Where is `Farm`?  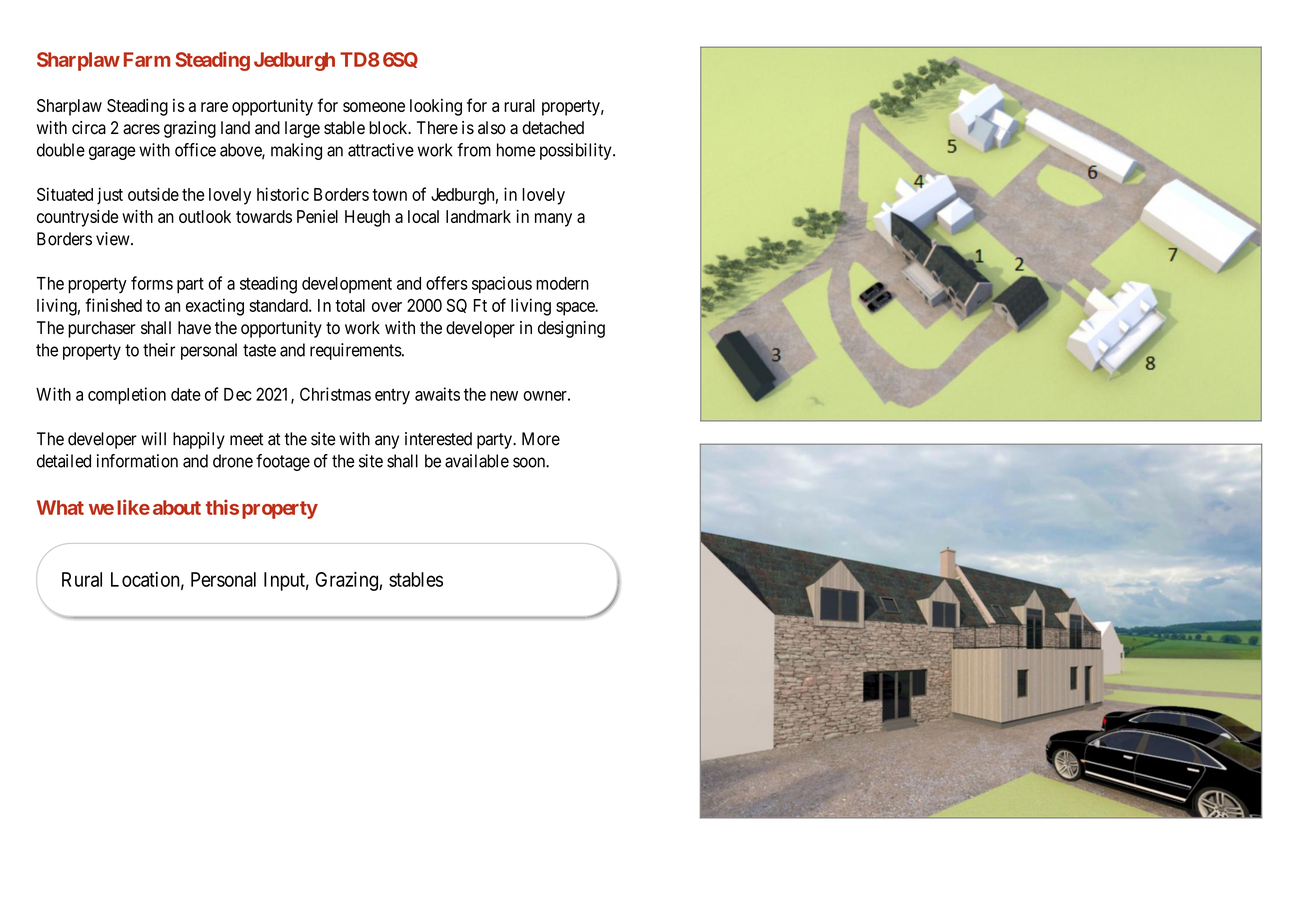
Farm is located at coordinates (147, 59).
